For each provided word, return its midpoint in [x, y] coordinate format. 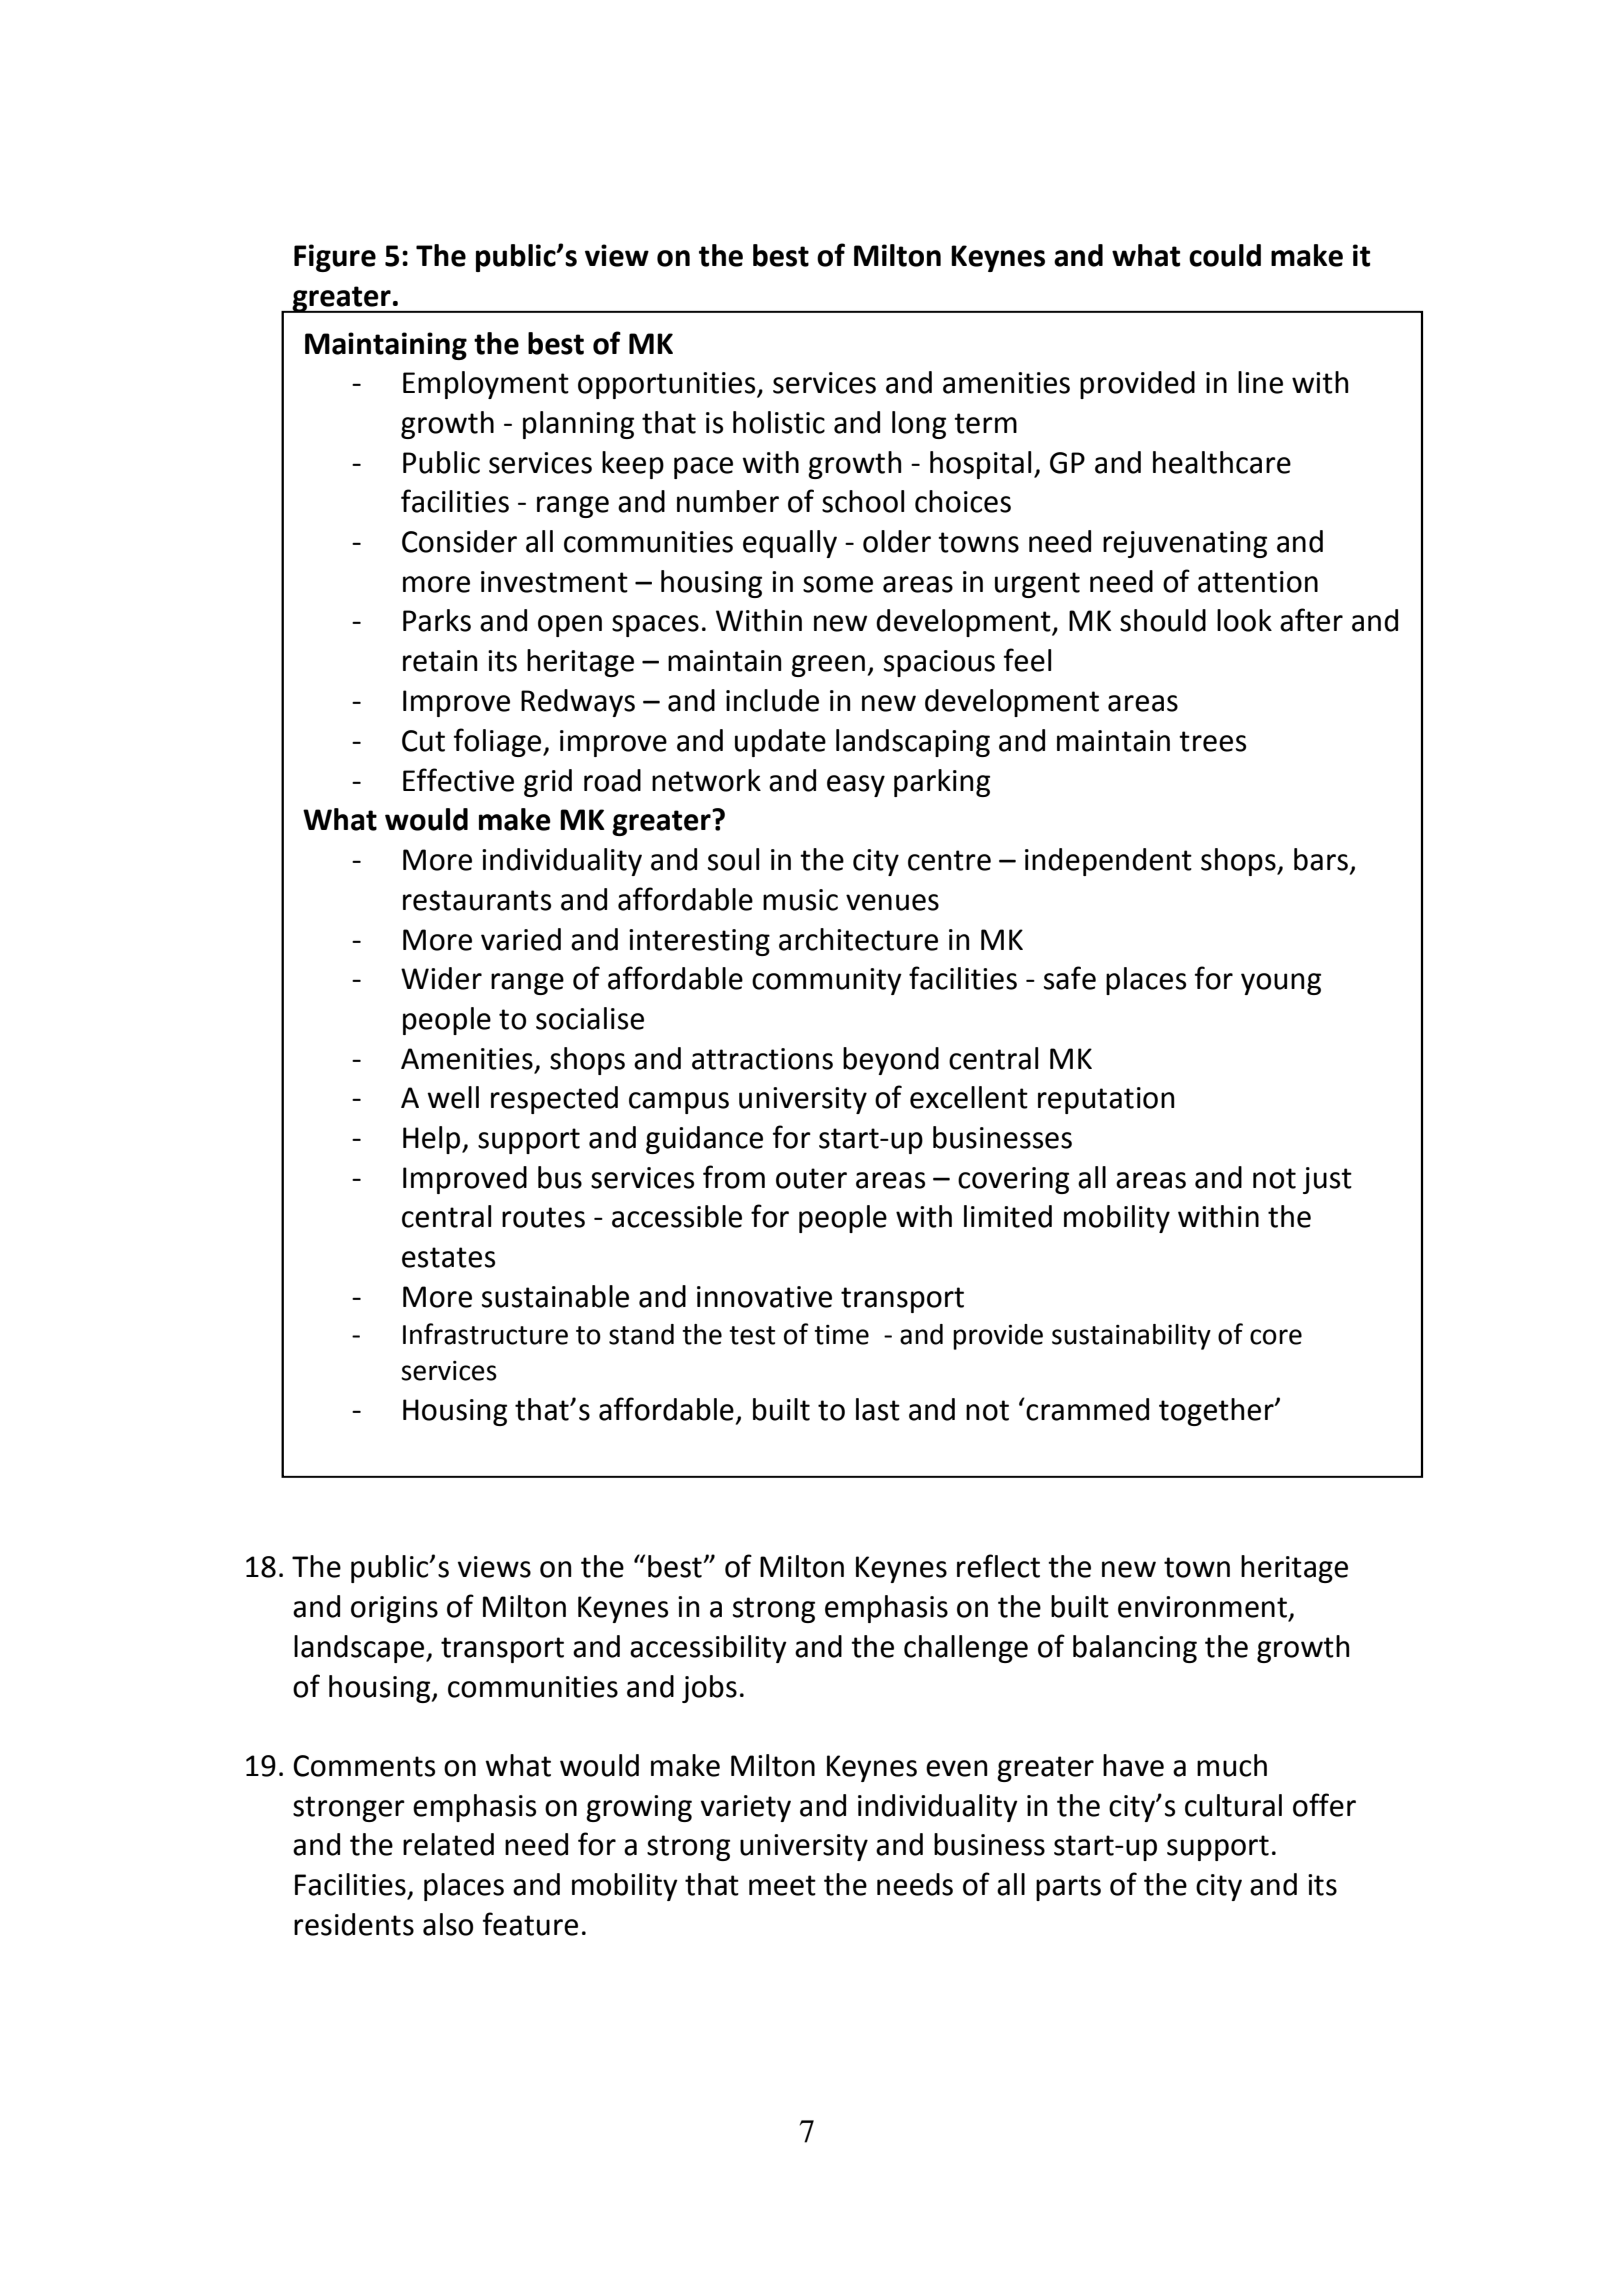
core [1276, 1337]
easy [856, 786]
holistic [779, 422]
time [841, 1335]
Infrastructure [485, 1334]
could [1225, 255]
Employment [486, 385]
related [448, 1844]
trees [1212, 741]
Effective [458, 780]
